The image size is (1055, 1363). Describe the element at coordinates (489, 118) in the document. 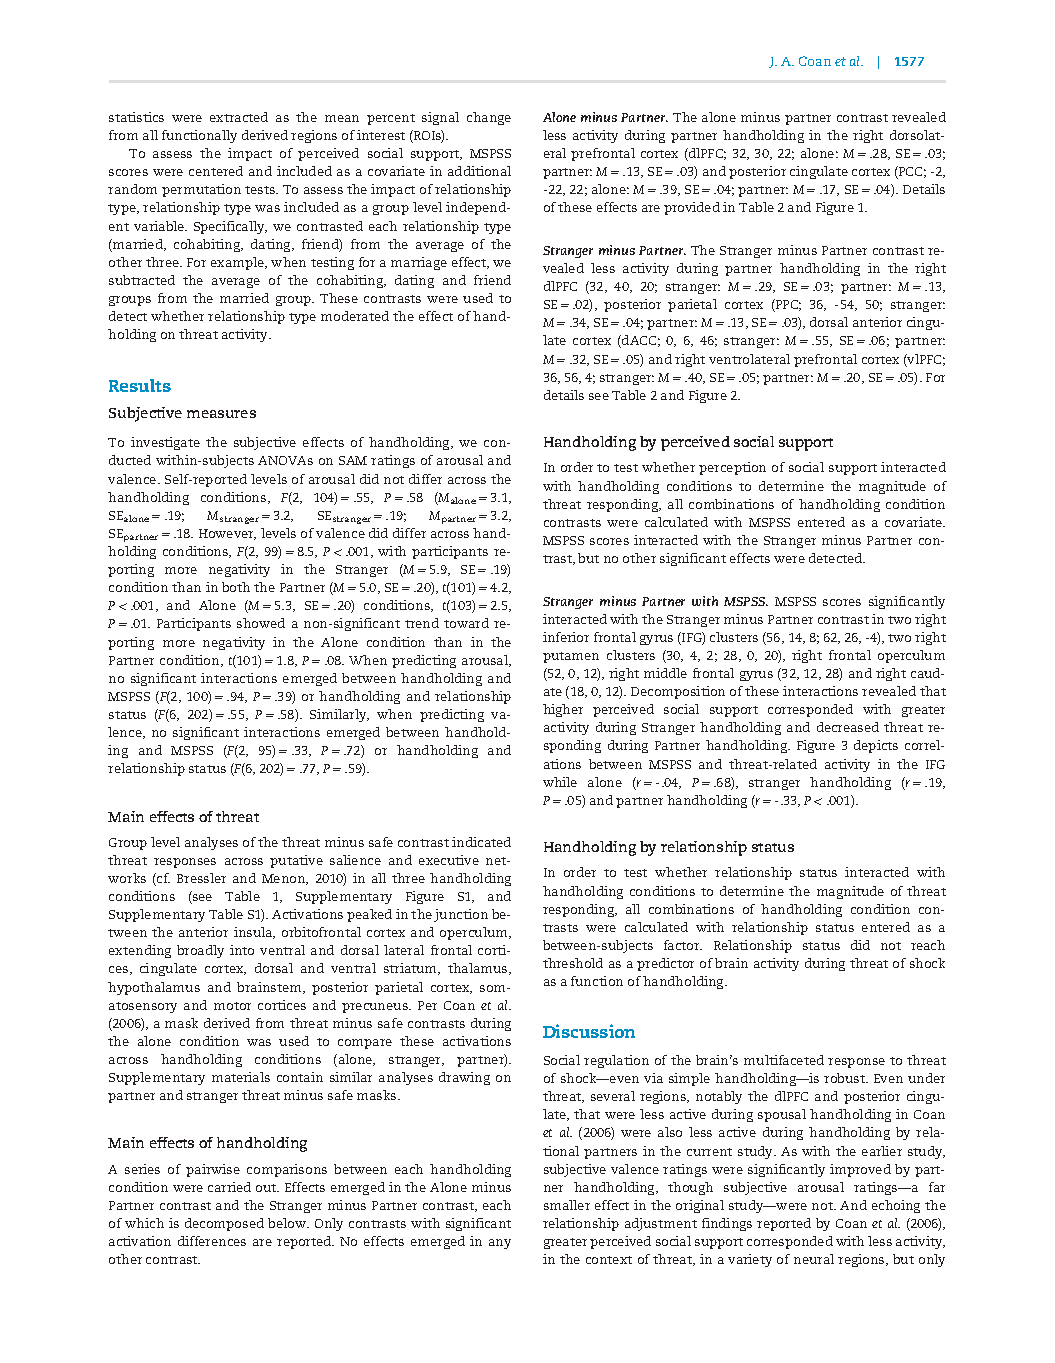

I see `change` at that location.
